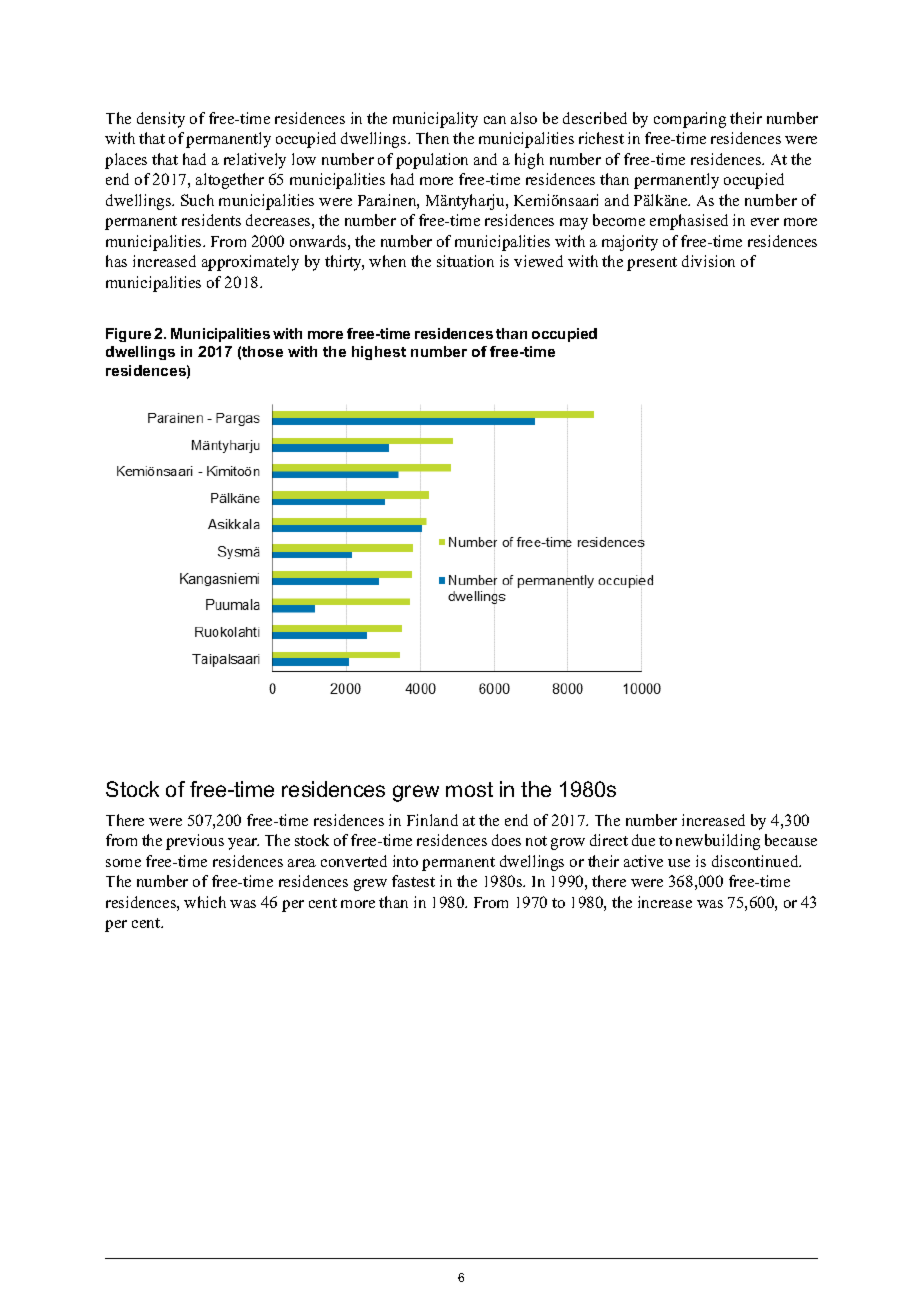  I want to click on when, so click(387, 261).
